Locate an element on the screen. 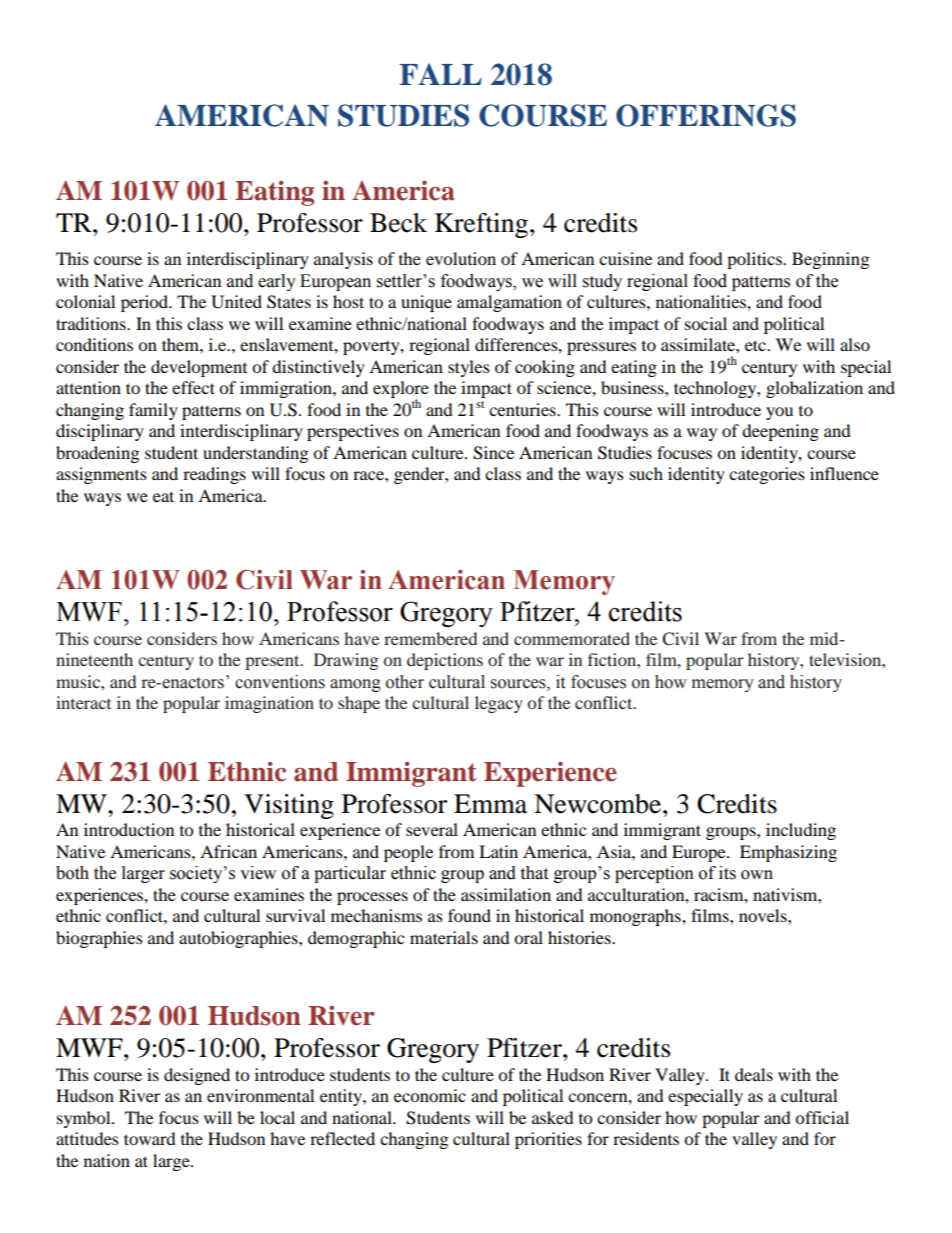 This screenshot has width=952, height=1233. introduction is located at coordinates (129, 829).
